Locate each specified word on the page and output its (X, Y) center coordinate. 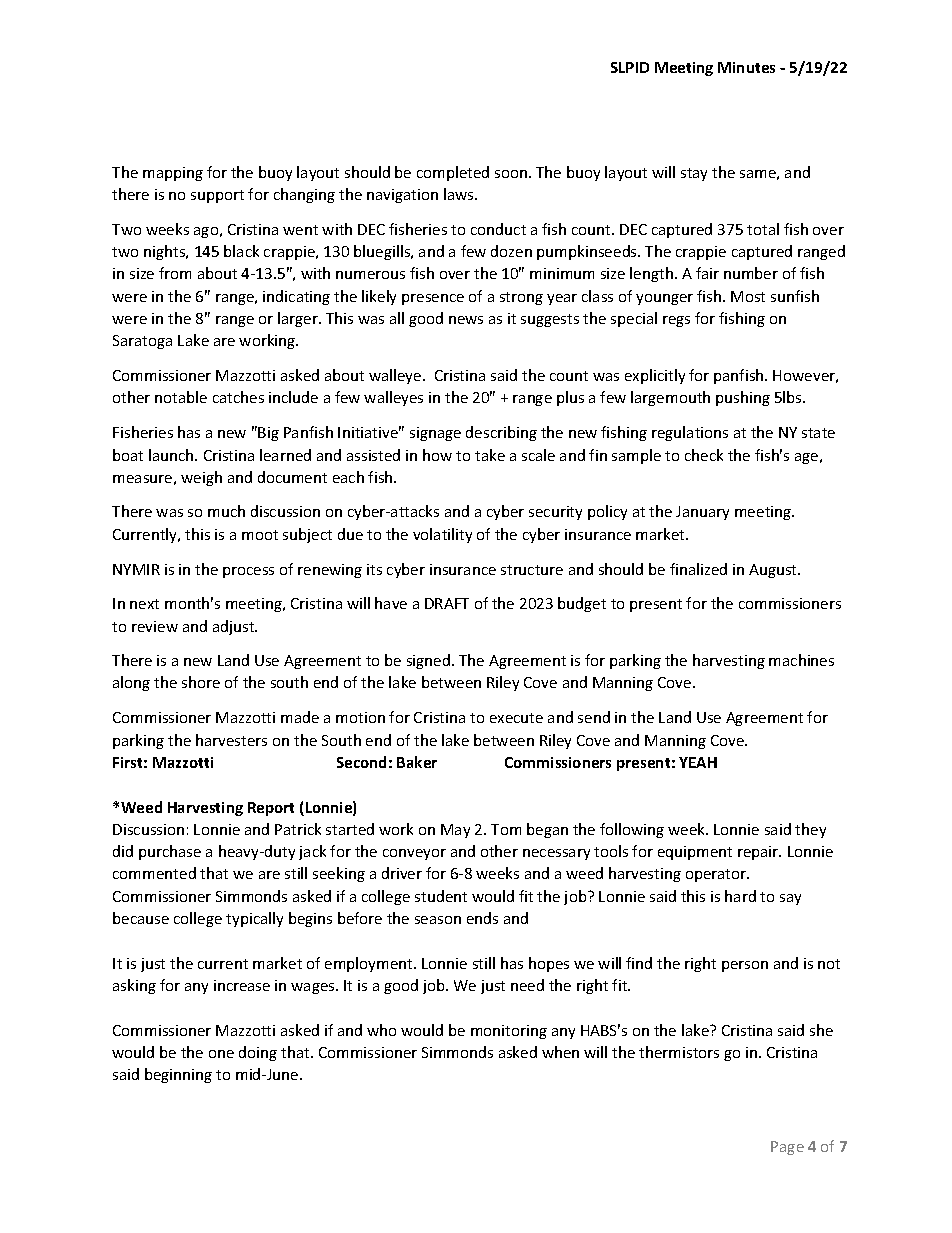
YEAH (698, 762)
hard (740, 896)
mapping (173, 174)
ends (482, 918)
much (226, 511)
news (466, 320)
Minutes (746, 67)
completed (453, 173)
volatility (442, 535)
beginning (178, 1075)
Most (748, 296)
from (175, 273)
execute (516, 718)
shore (201, 682)
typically (254, 919)
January (702, 513)
